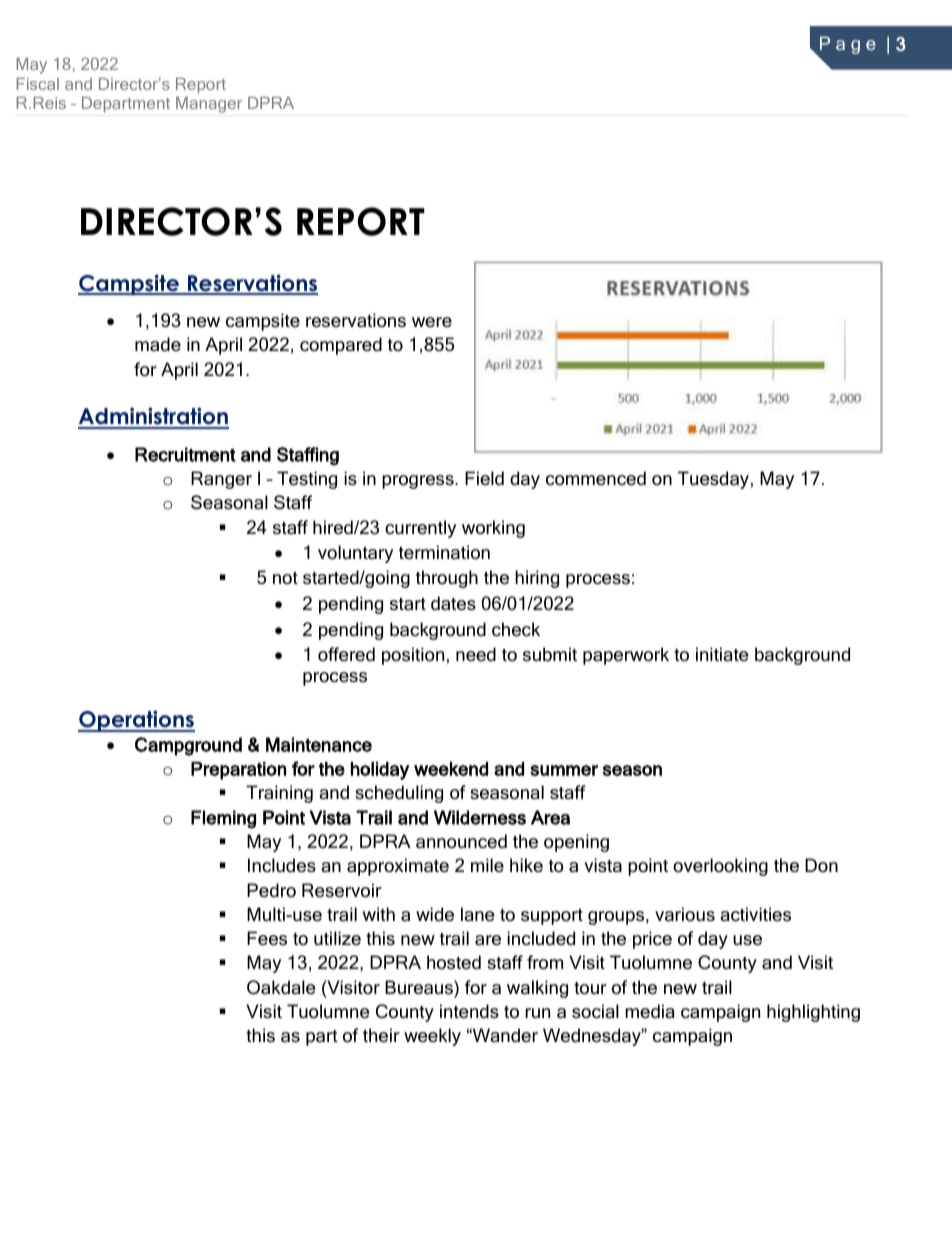 The width and height of the screenshot is (952, 1233). Describe the element at coordinates (341, 346) in the screenshot. I see `compared` at that location.
